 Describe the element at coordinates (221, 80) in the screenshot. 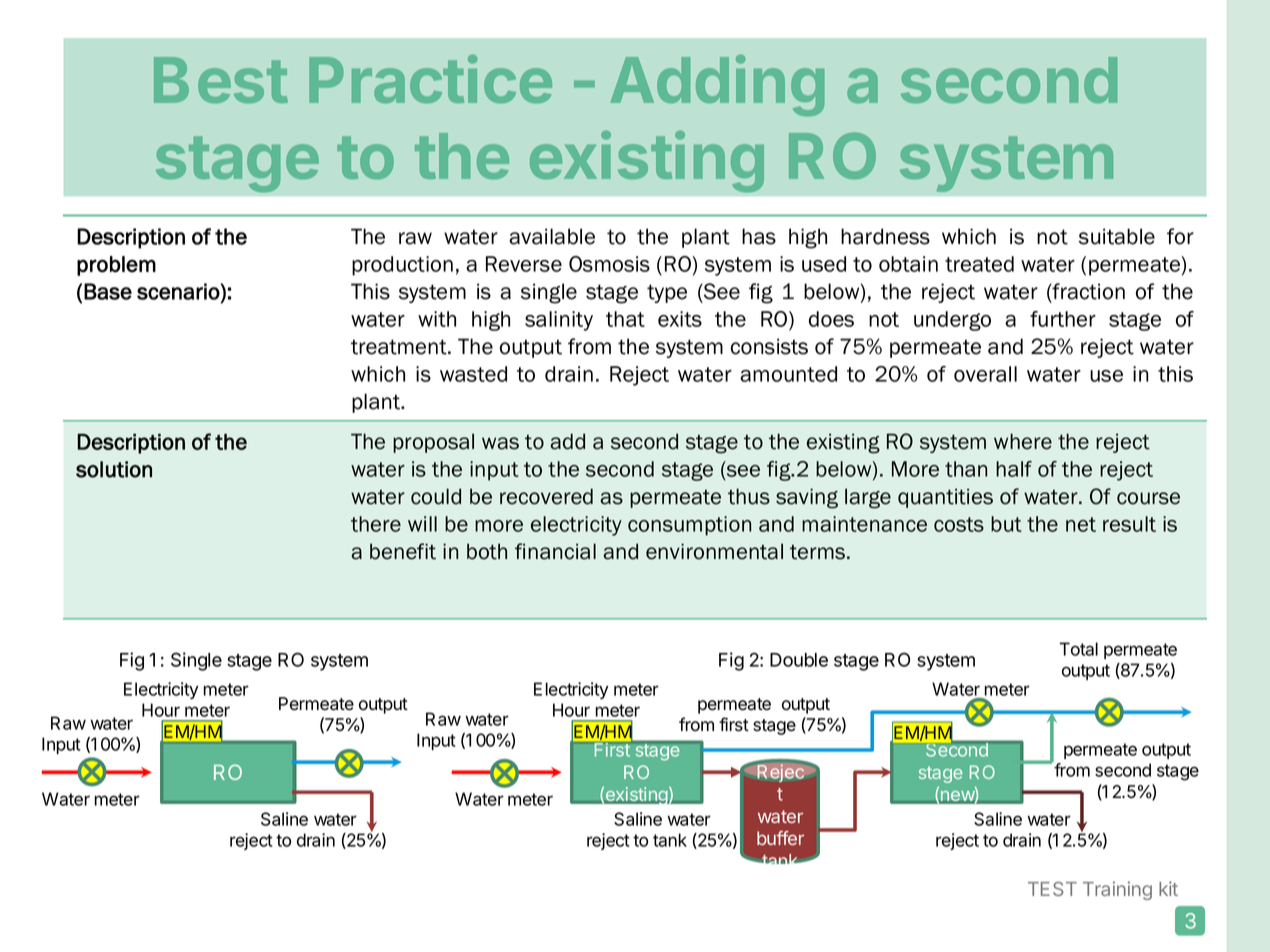

I see `Best` at that location.
